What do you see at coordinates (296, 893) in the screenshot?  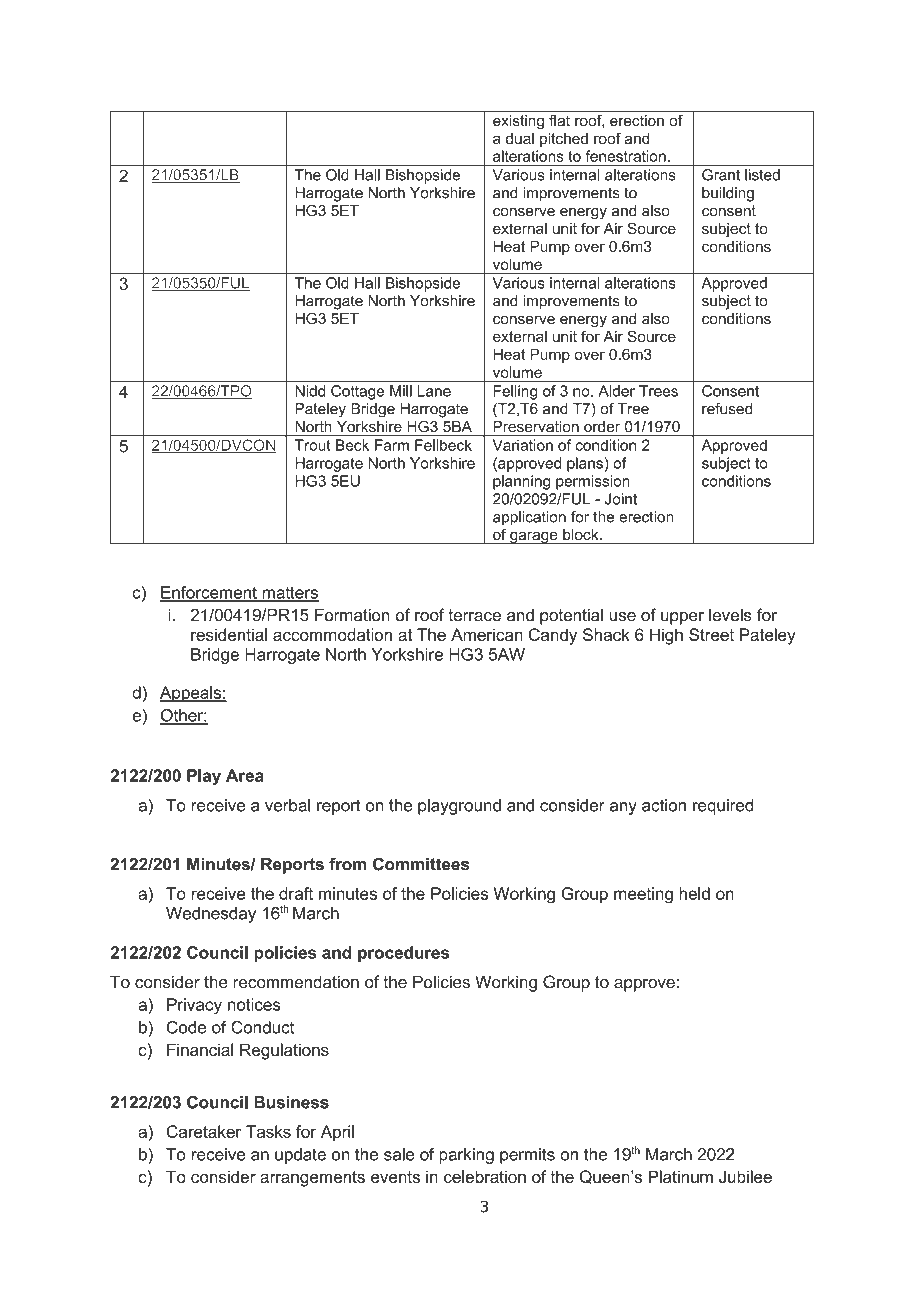 I see `draft` at bounding box center [296, 893].
